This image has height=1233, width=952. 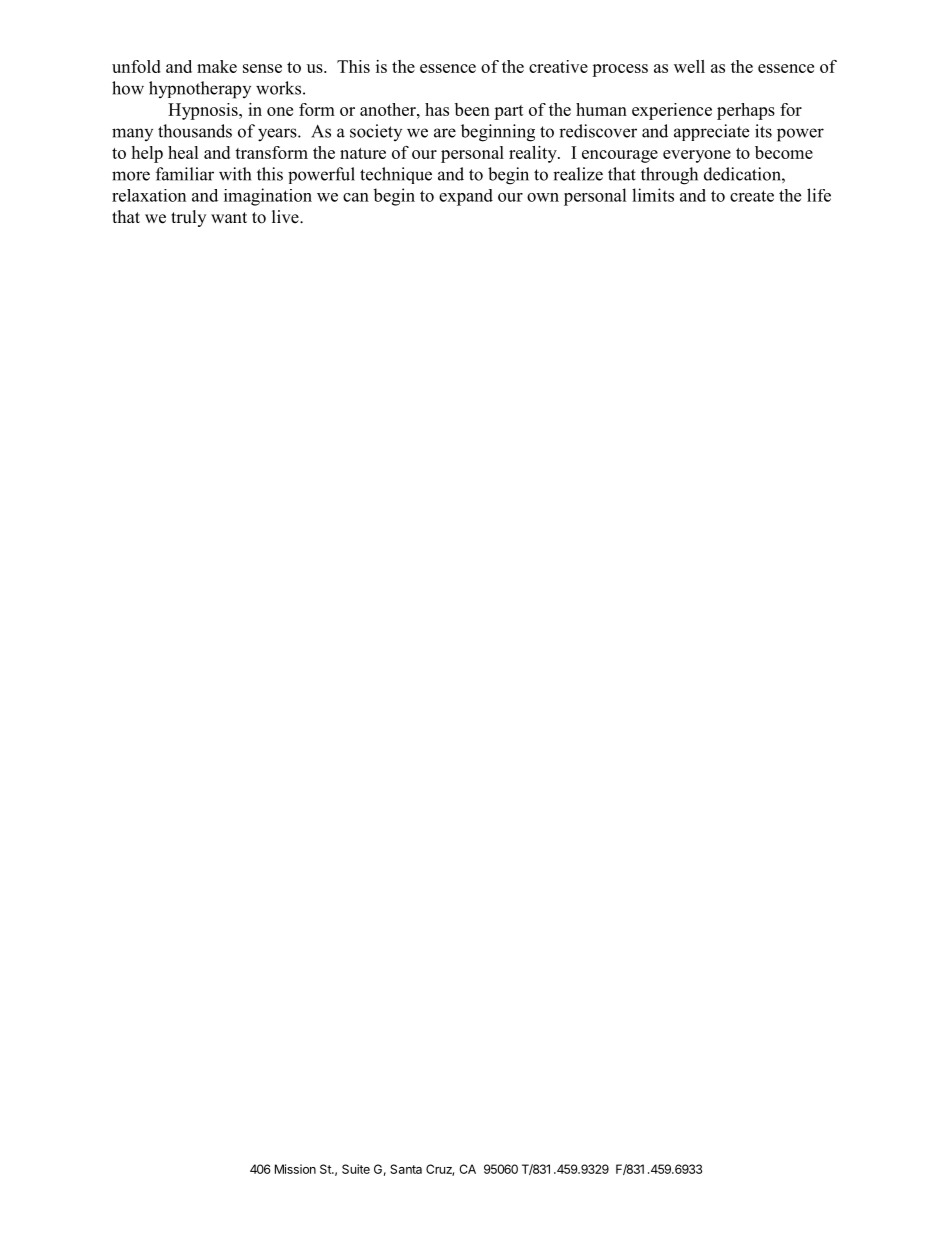 What do you see at coordinates (188, 218) in the image?
I see `truly` at bounding box center [188, 218].
